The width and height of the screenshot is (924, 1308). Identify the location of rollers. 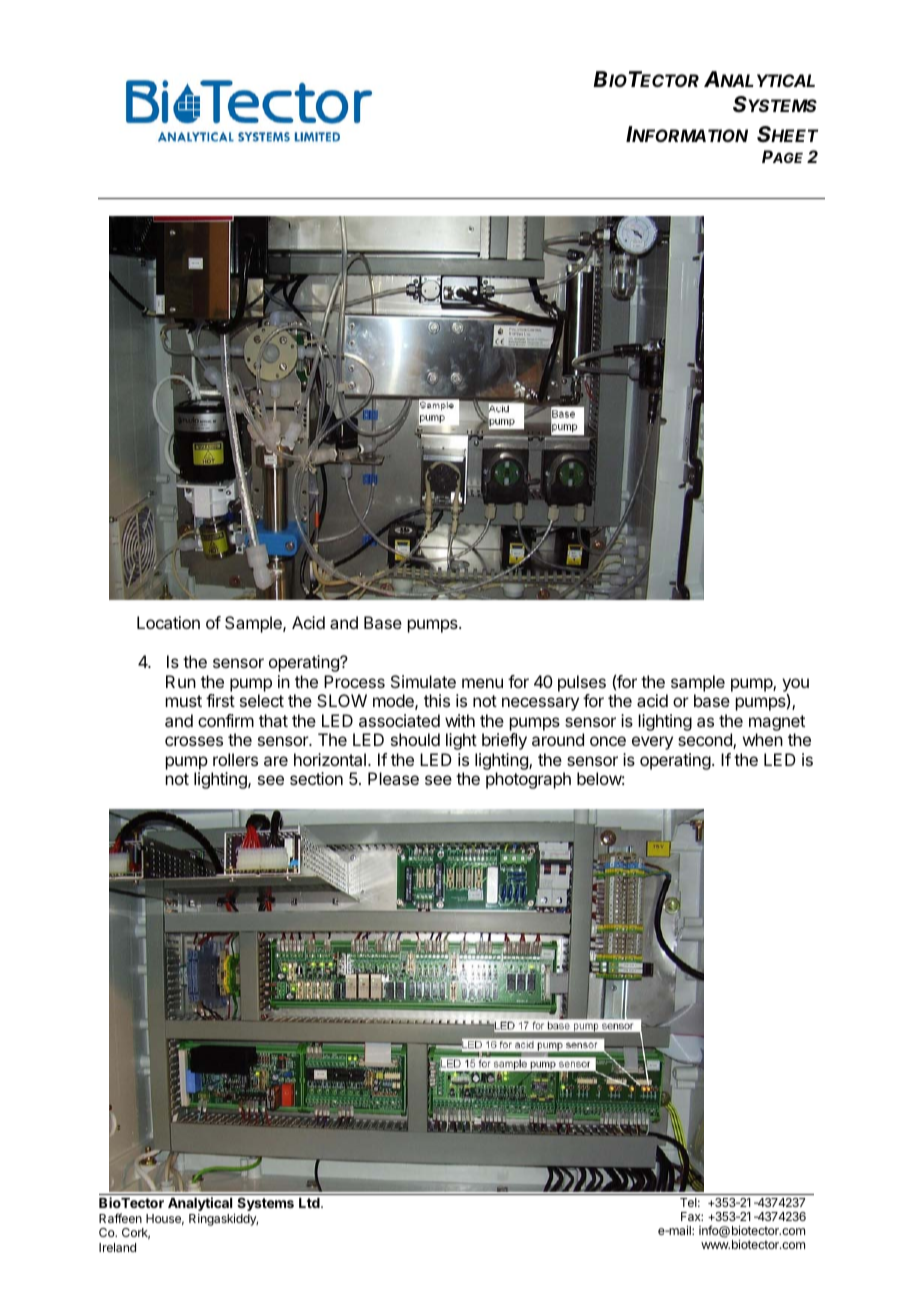
(235, 759).
